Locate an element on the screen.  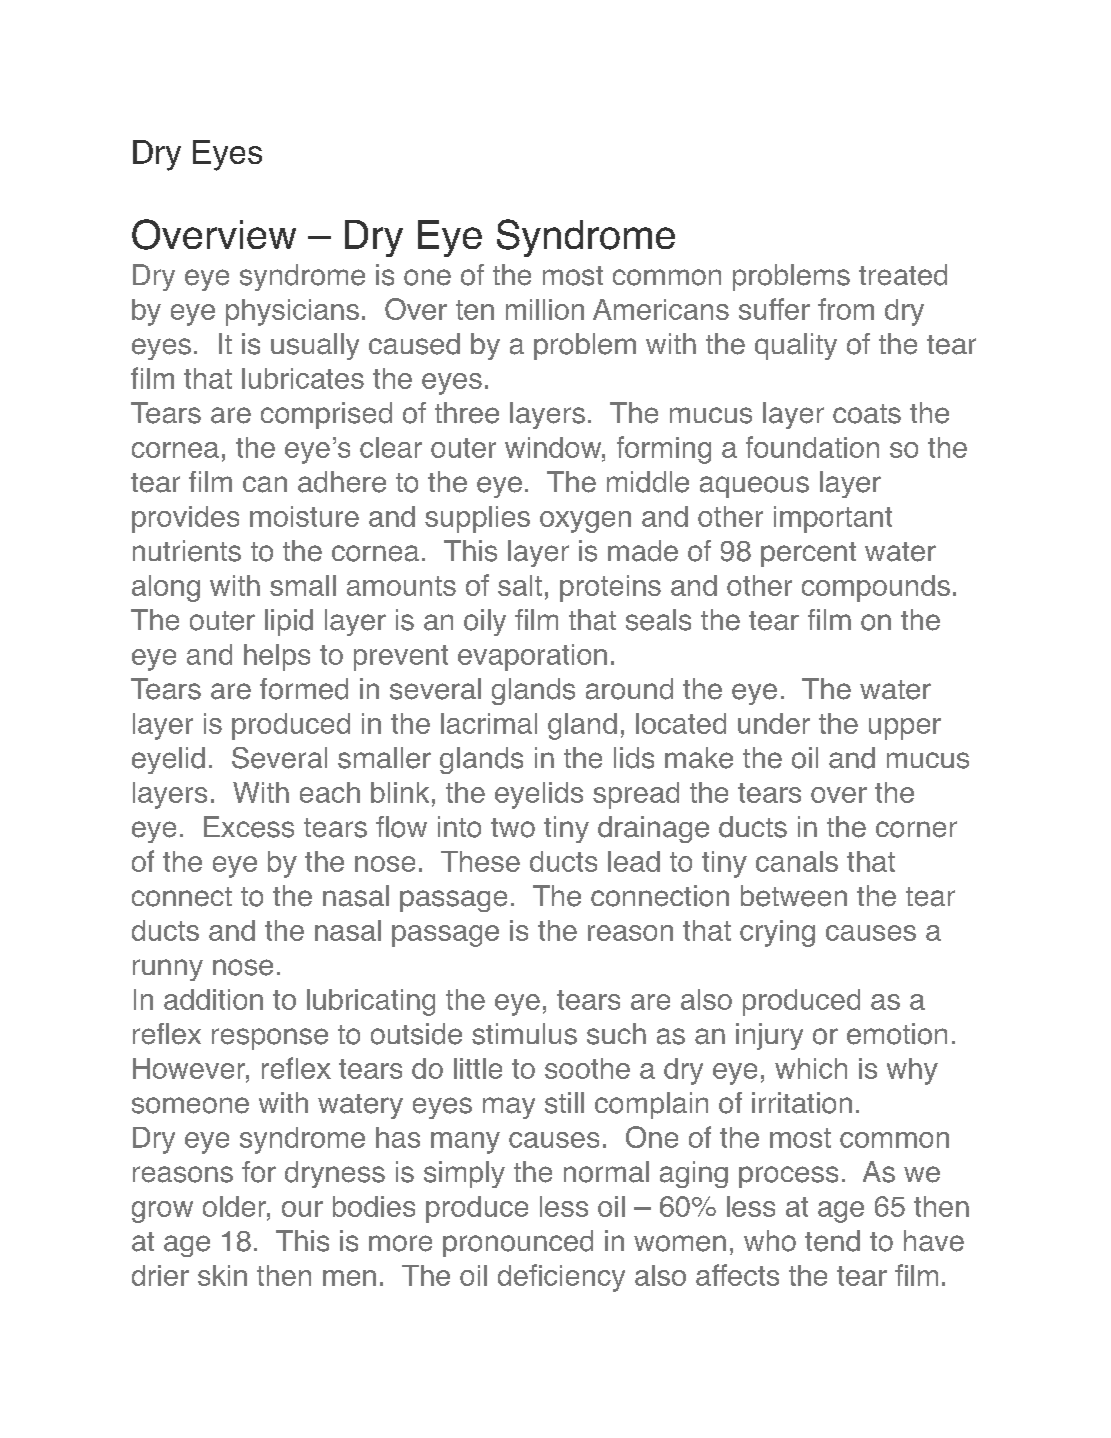
million is located at coordinates (545, 309).
